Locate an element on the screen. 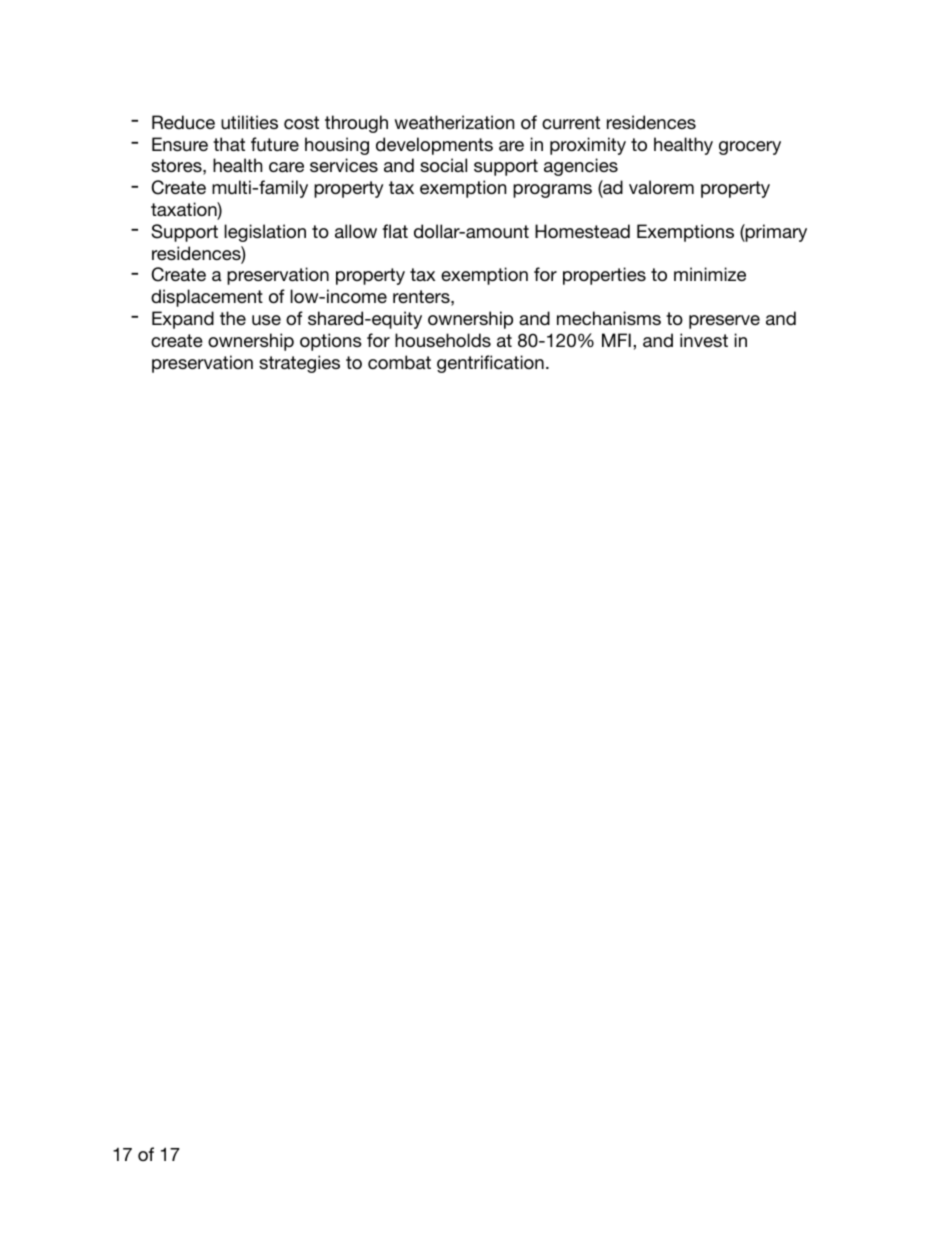  grocery is located at coordinates (750, 148).
